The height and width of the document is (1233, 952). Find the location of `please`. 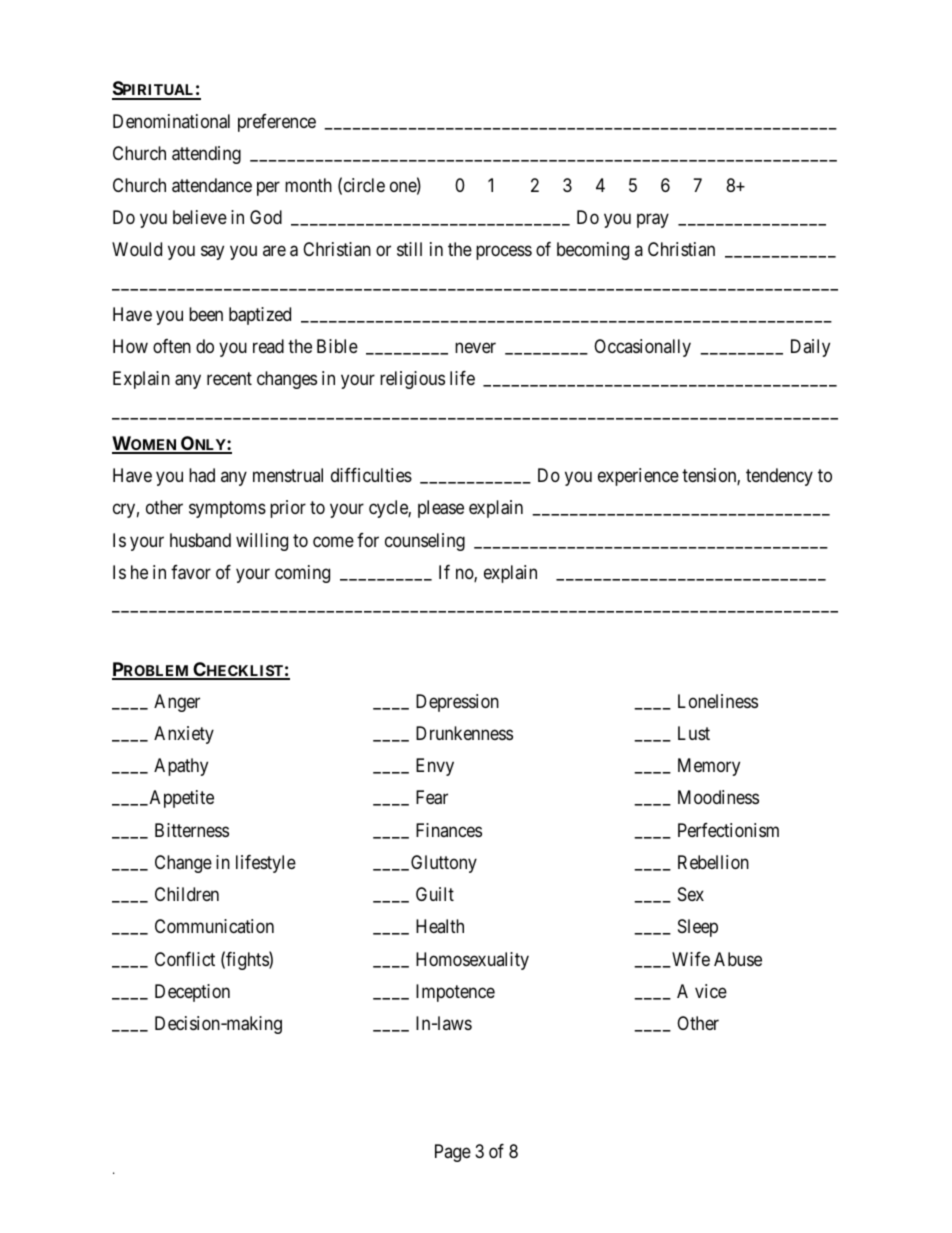

please is located at coordinates (441, 509).
